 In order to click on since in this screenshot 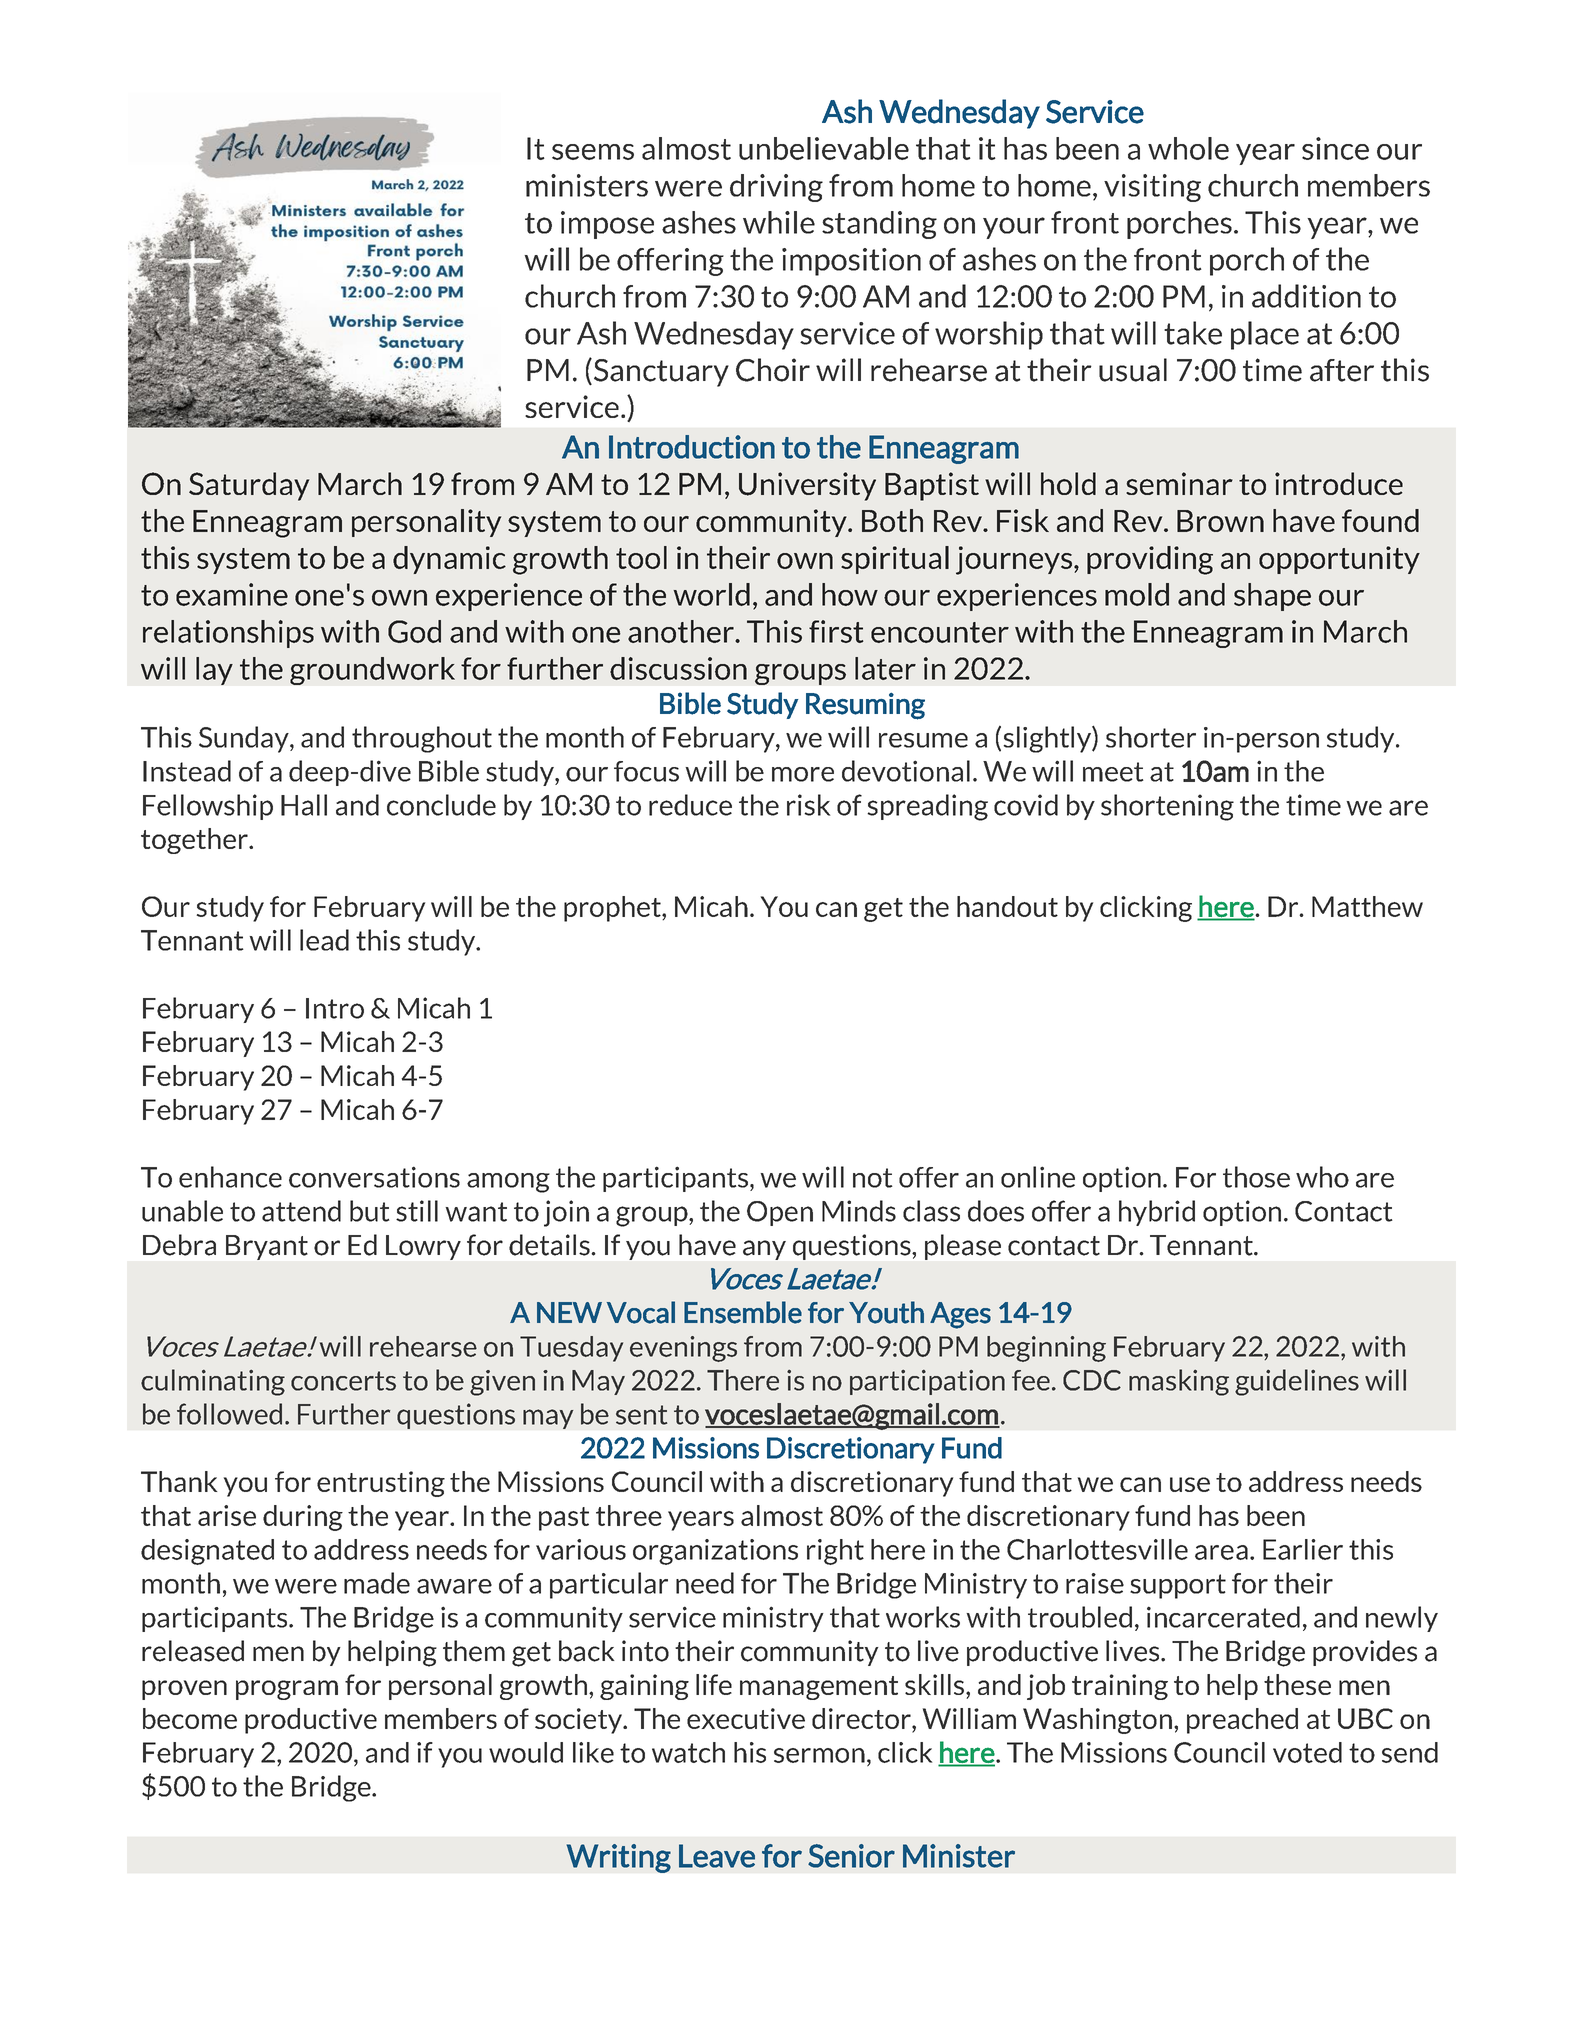, I will do `click(1335, 148)`.
